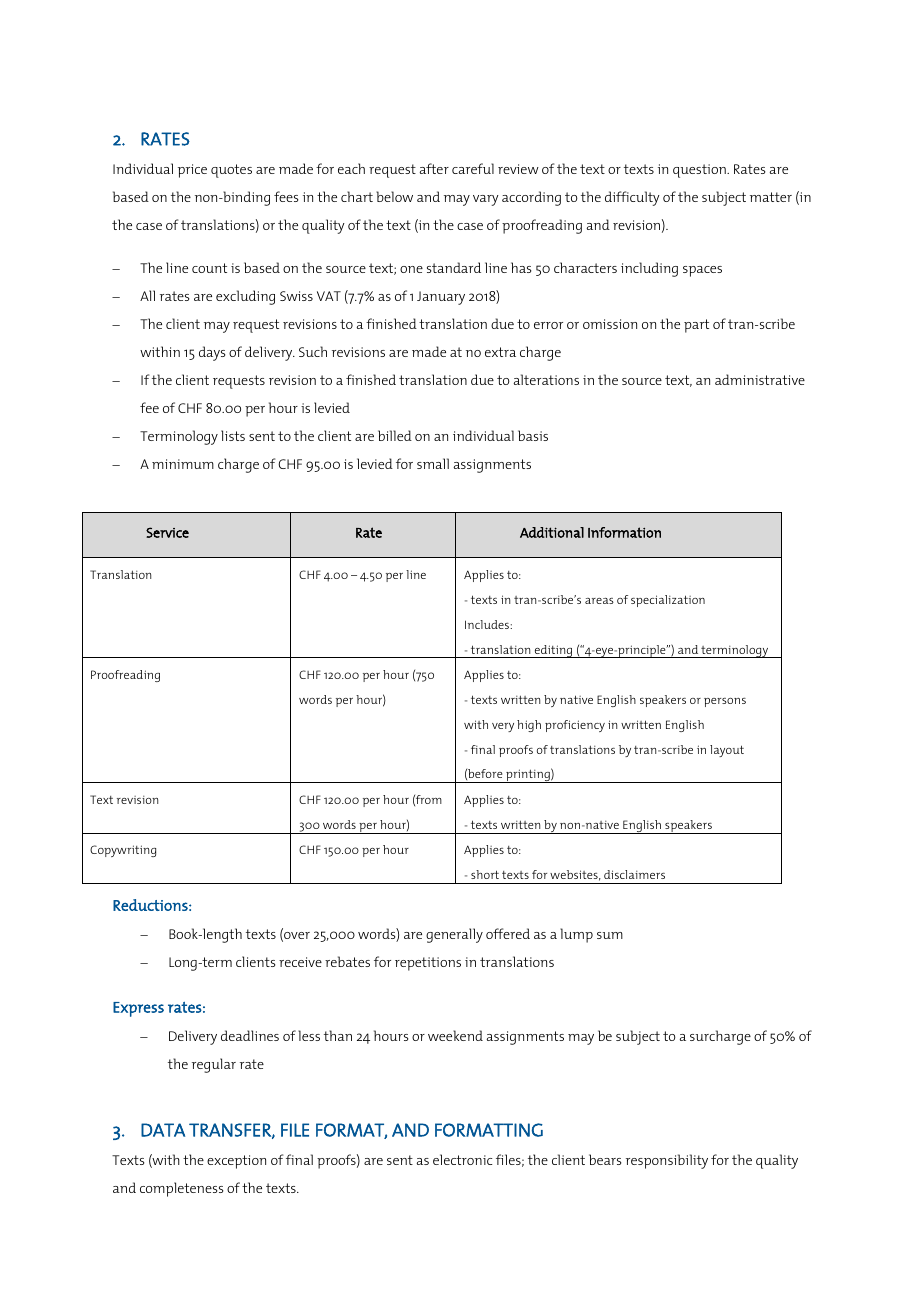  What do you see at coordinates (462, 1159) in the screenshot?
I see `electronic` at bounding box center [462, 1159].
